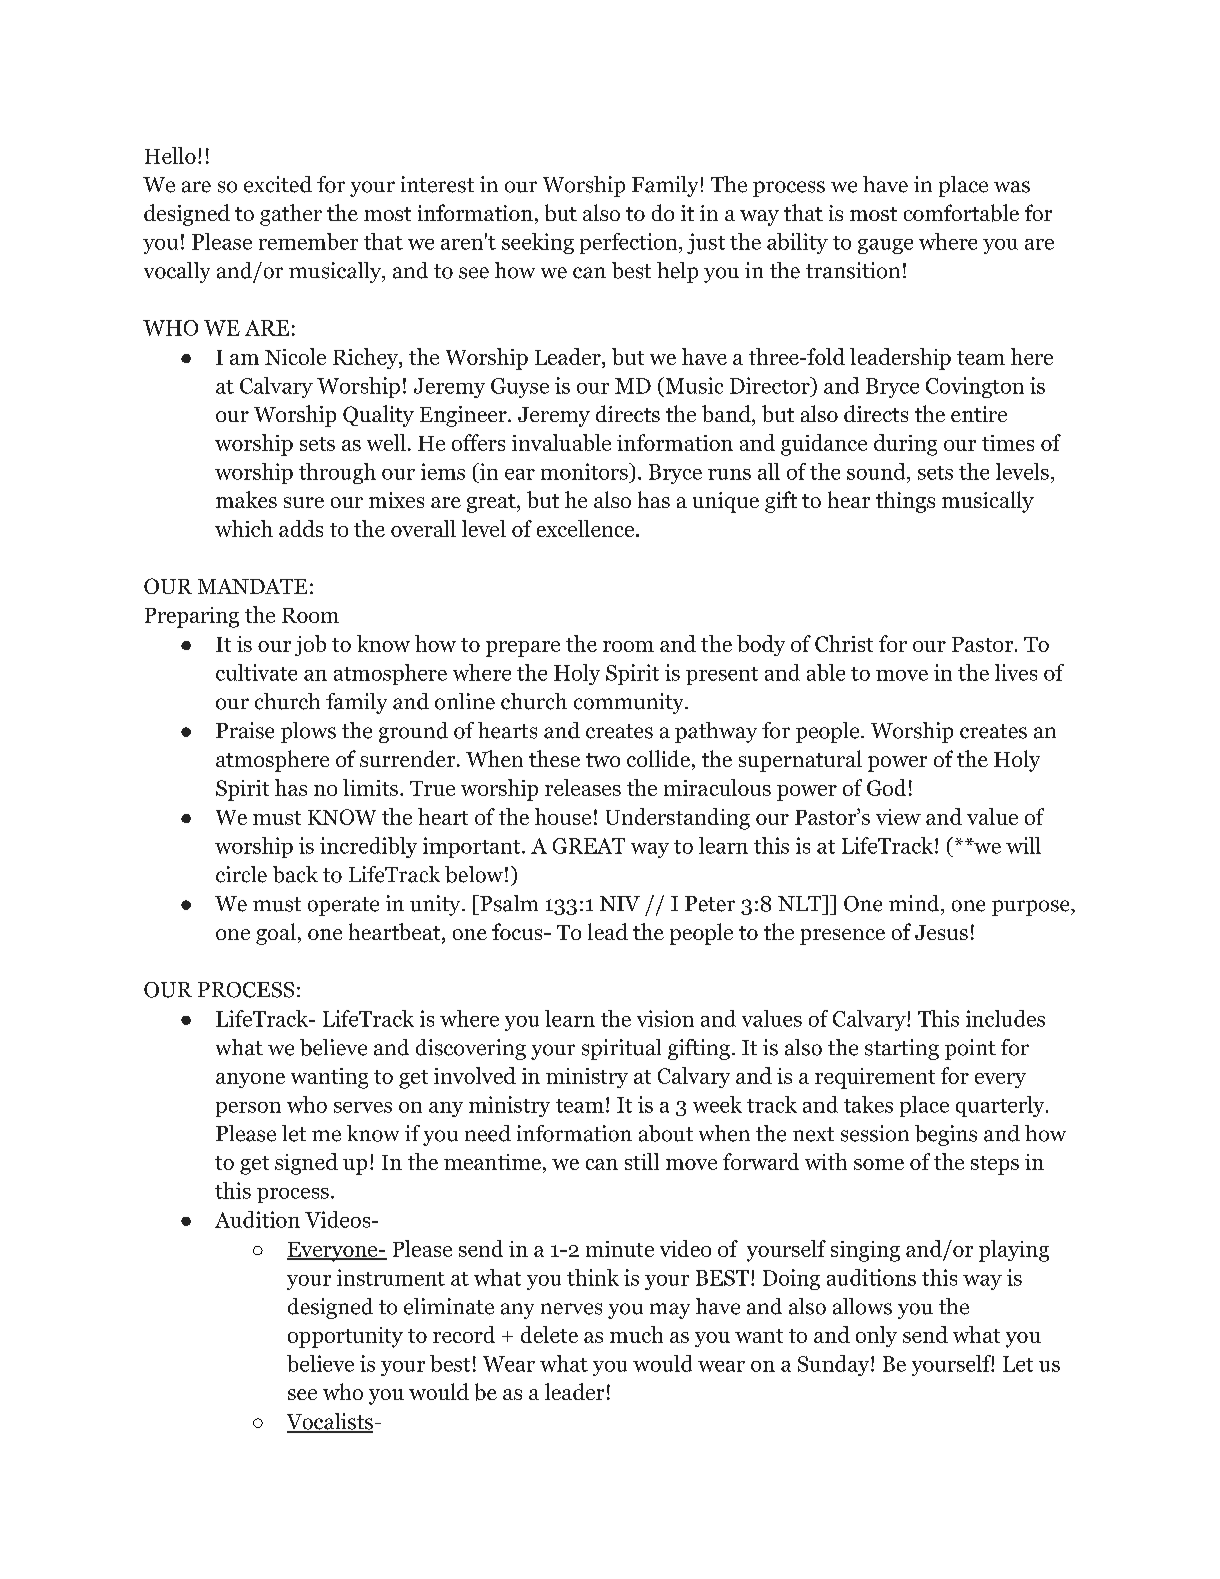 The height and width of the page is (1579, 1220). I want to click on things, so click(905, 502).
